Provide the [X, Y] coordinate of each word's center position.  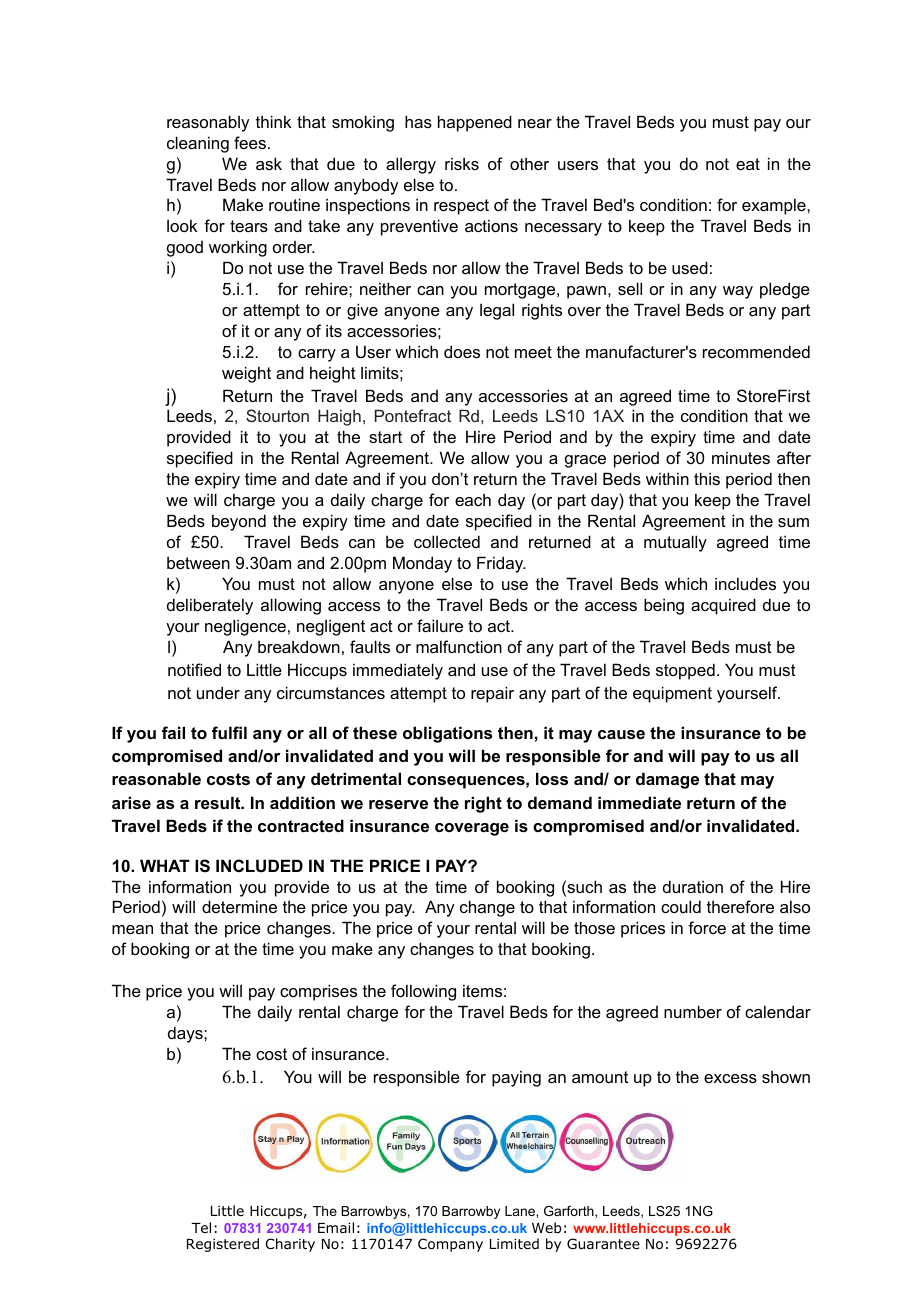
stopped [685, 671]
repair [492, 694]
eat [748, 164]
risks [462, 163]
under [218, 692]
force [707, 927]
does [462, 351]
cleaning [198, 144]
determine [239, 906]
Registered [223, 1245]
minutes [741, 457]
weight [246, 374]
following [423, 992]
